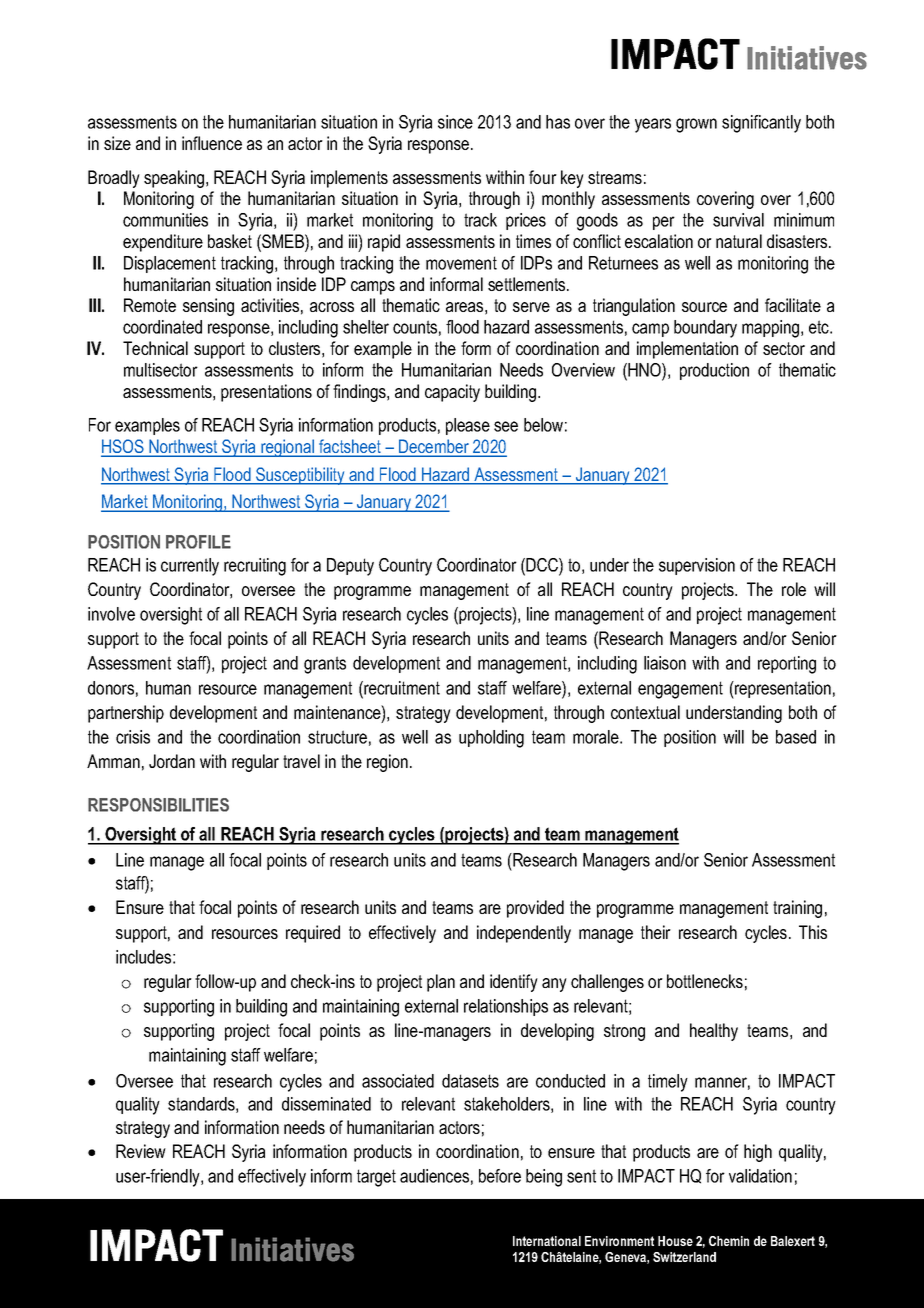 The height and width of the image is (1308, 924). What do you see at coordinates (455, 122) in the image?
I see `since` at bounding box center [455, 122].
